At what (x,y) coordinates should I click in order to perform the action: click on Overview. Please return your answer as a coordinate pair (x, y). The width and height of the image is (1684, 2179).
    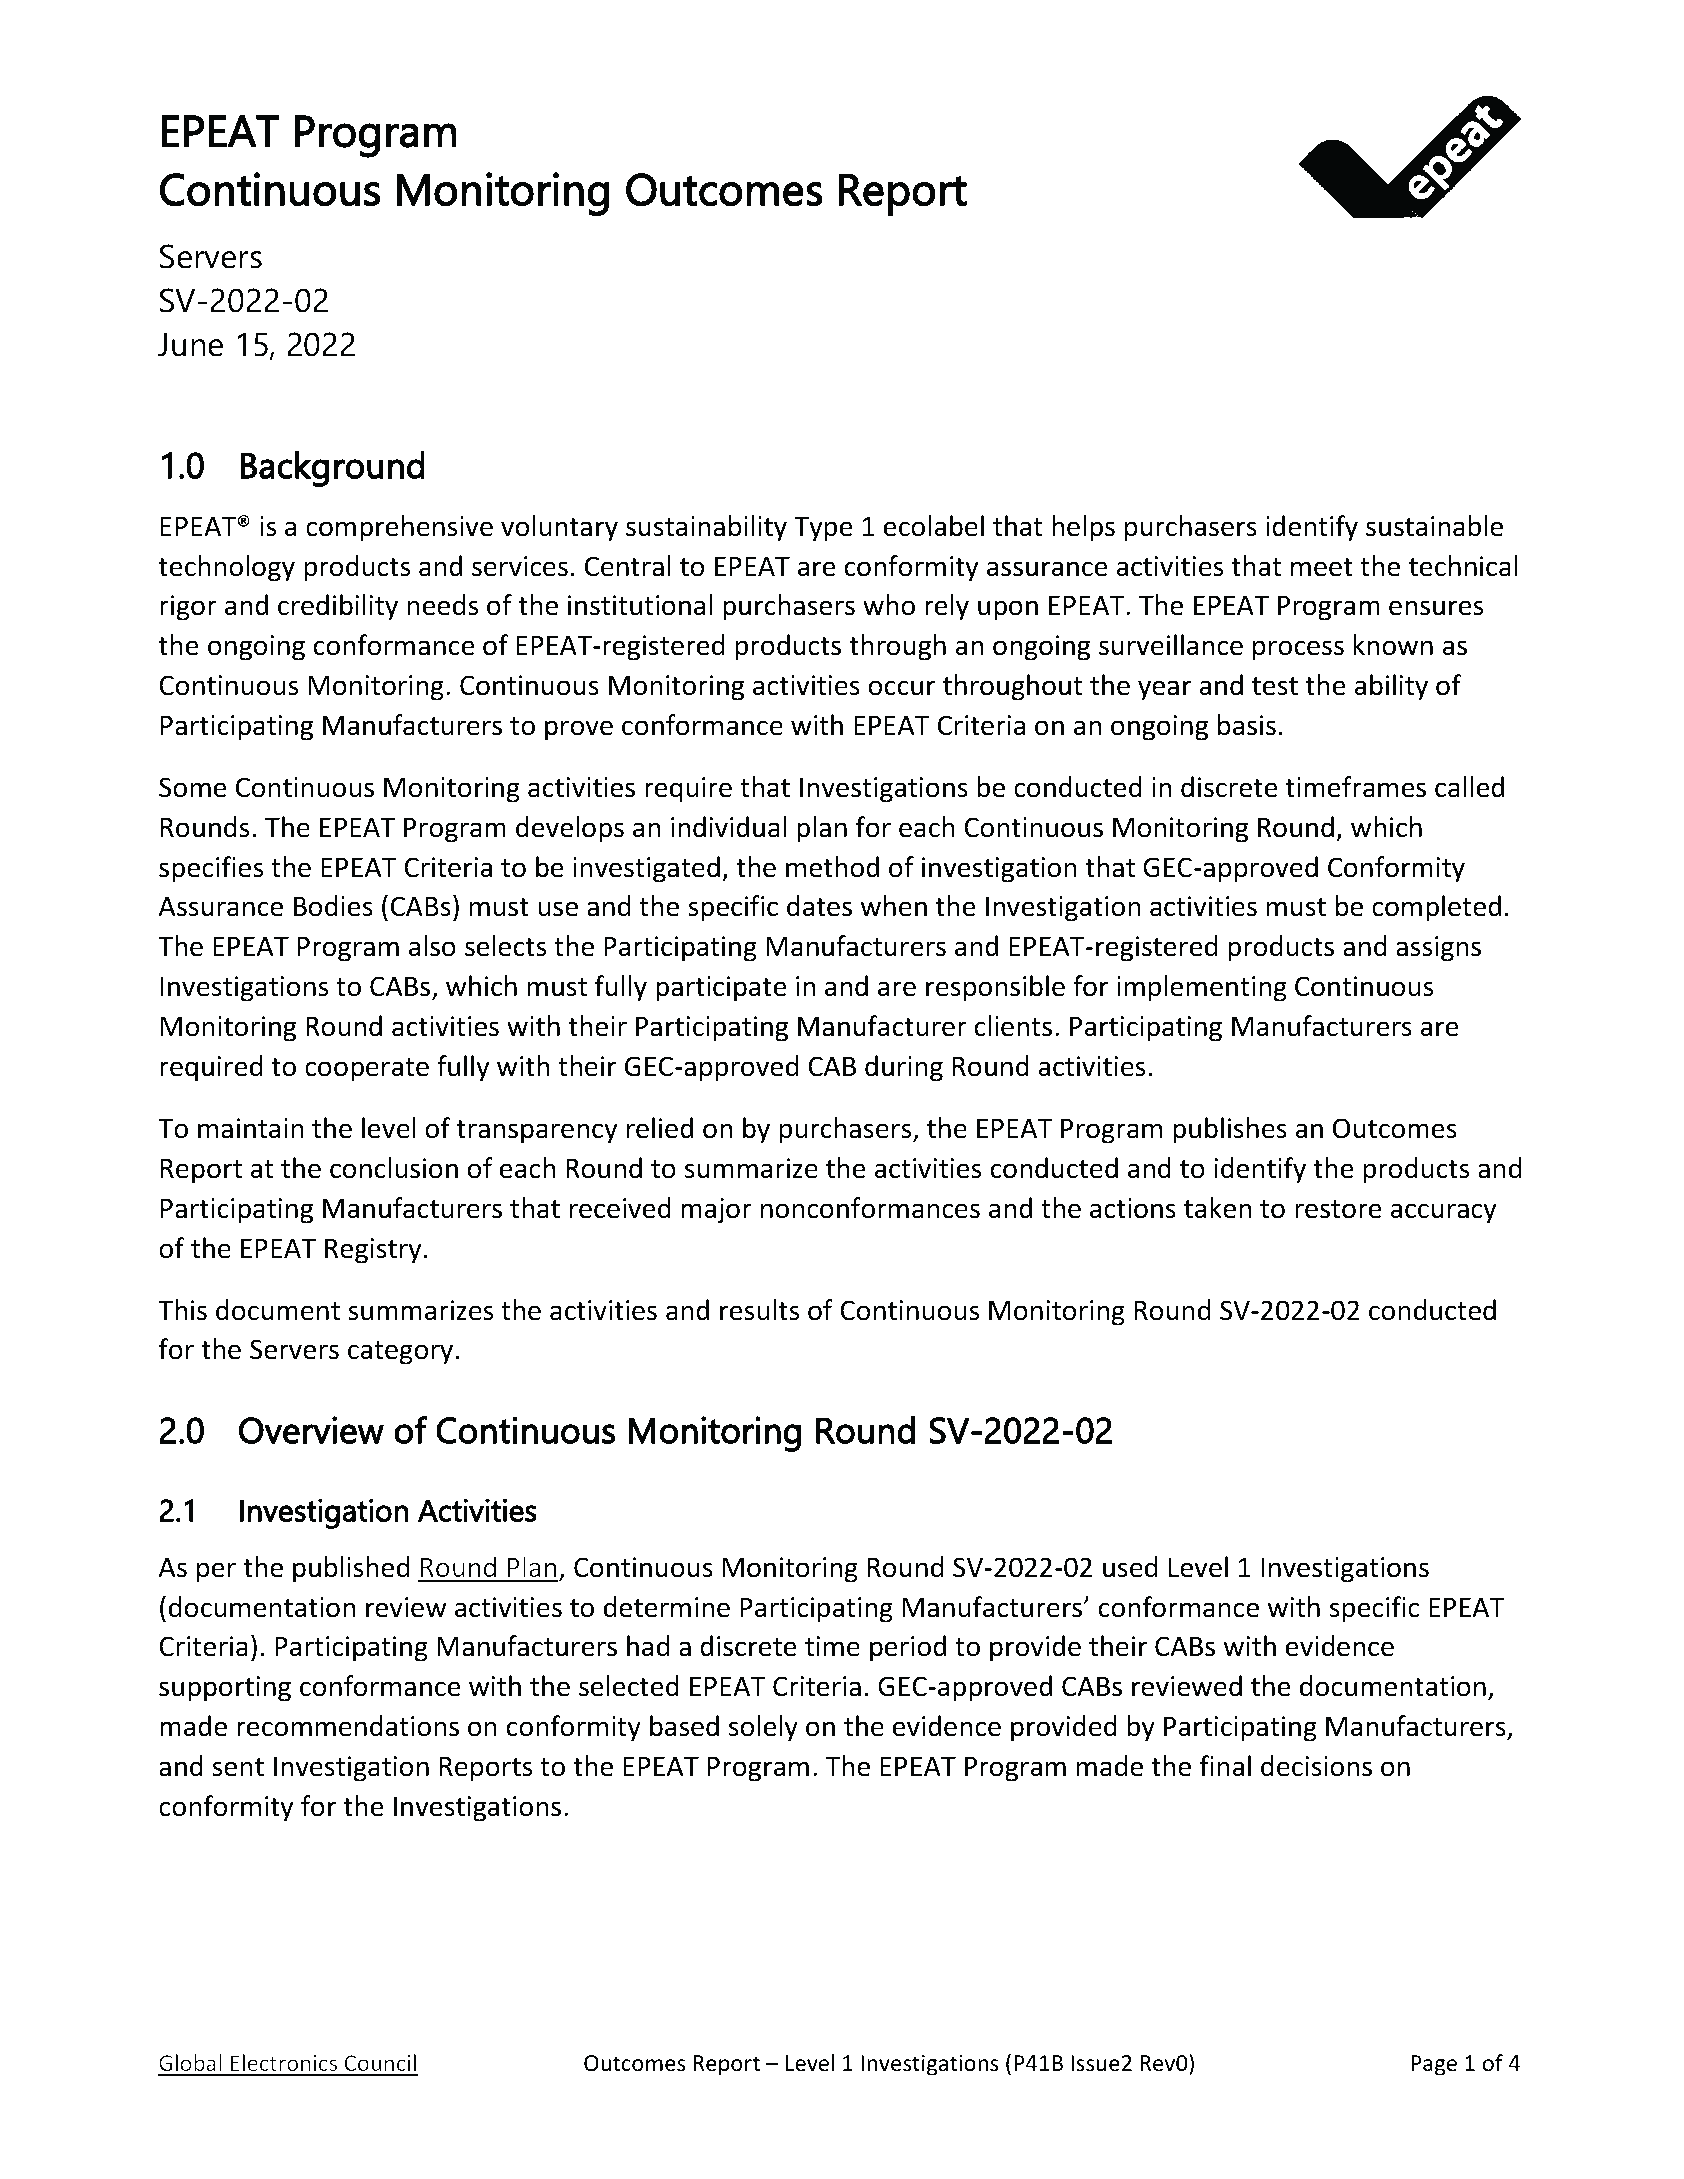
    Looking at the image, I should click on (311, 1430).
